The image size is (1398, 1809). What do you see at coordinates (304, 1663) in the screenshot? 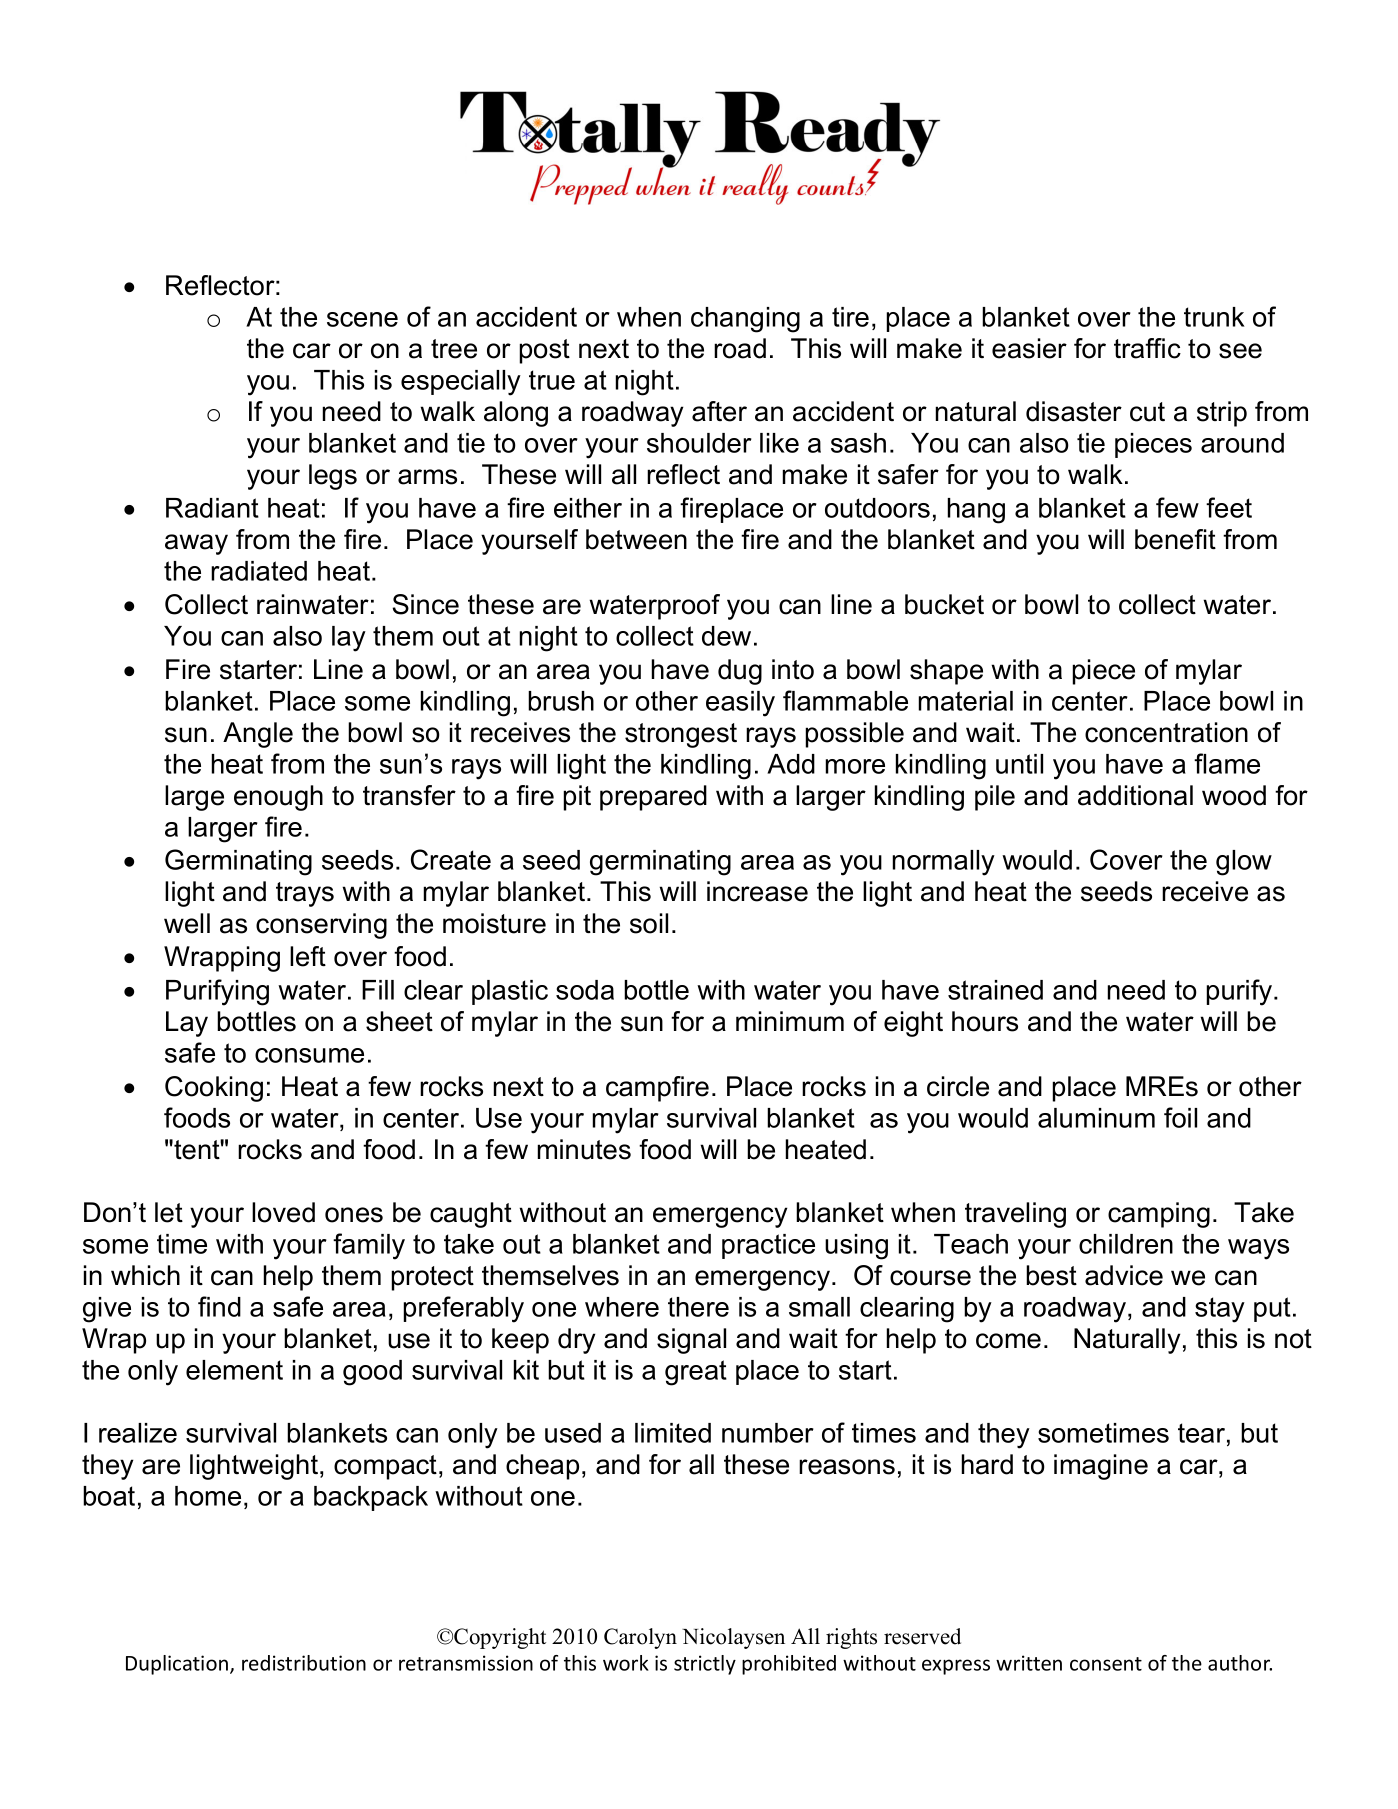
I see `redistribution` at bounding box center [304, 1663].
